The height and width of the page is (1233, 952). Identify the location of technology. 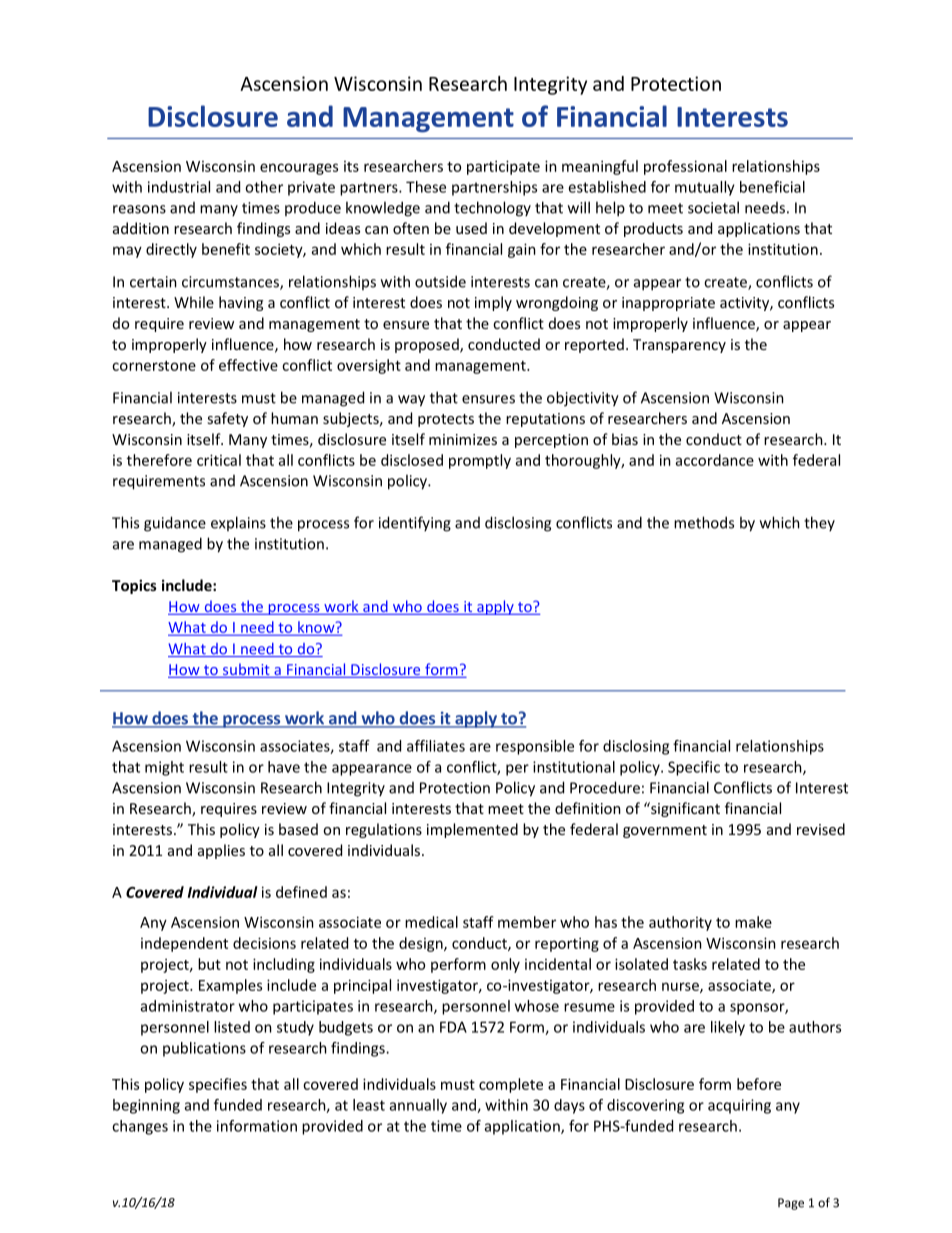
(492, 209).
